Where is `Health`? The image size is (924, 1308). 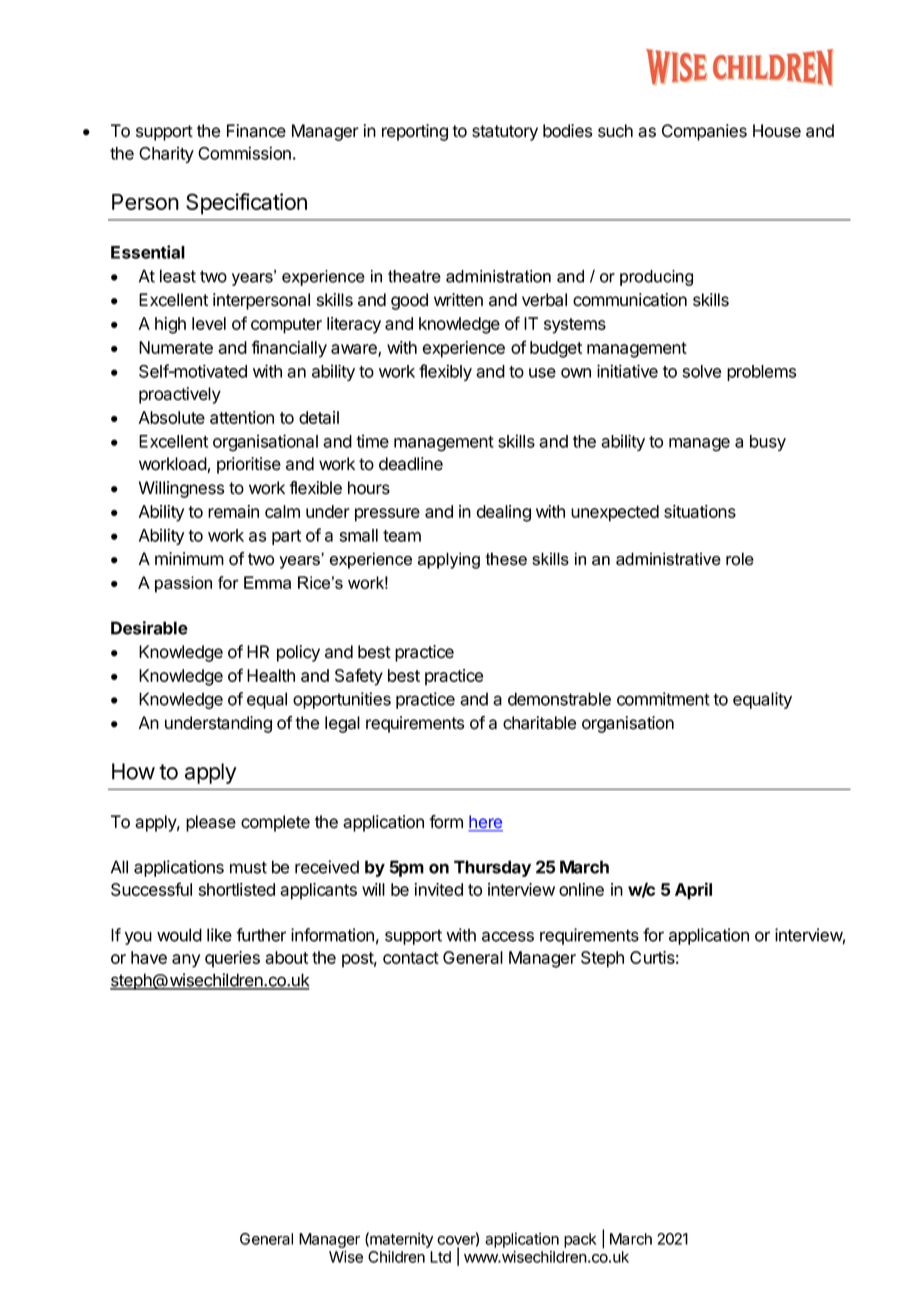 Health is located at coordinates (271, 675).
